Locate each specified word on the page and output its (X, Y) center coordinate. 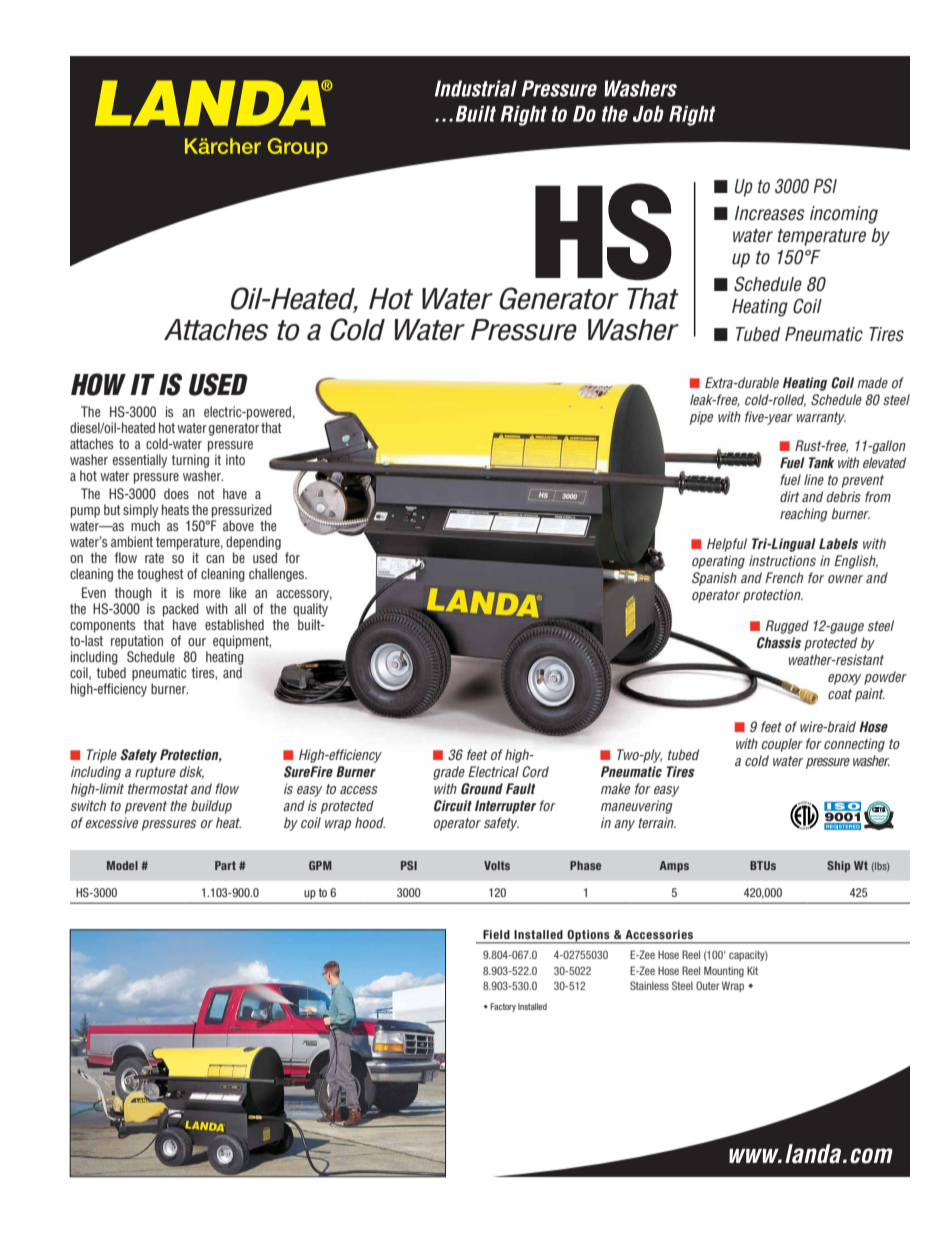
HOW (98, 384)
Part (225, 865)
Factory (503, 1007)
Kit (752, 970)
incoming (844, 215)
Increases (770, 213)
